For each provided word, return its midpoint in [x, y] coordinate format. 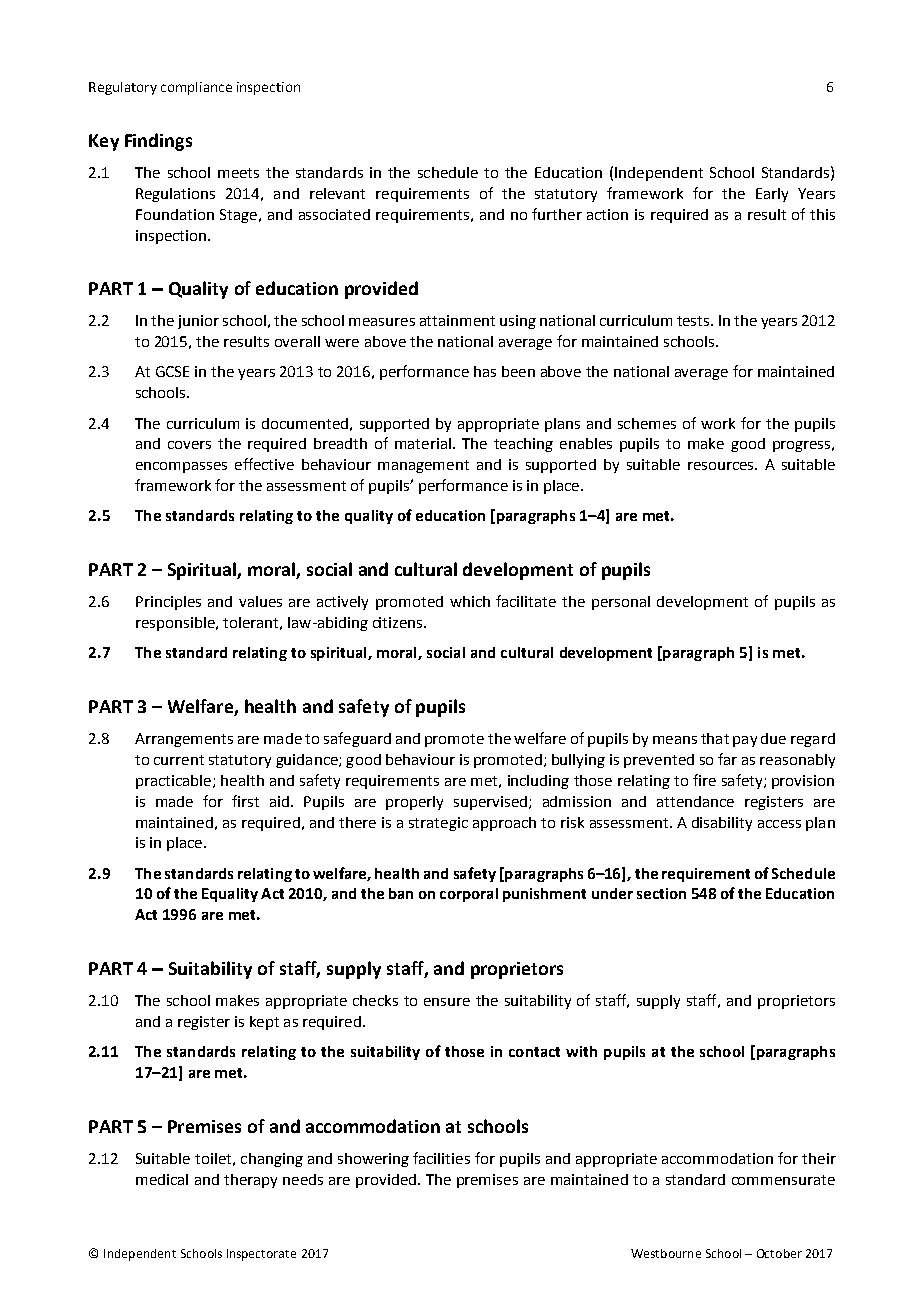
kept [264, 1023]
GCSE [172, 371]
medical [162, 1179]
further [557, 214]
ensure [447, 1002]
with [581, 1051]
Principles [168, 603]
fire [704, 780]
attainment [457, 320]
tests [694, 321]
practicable [173, 782]
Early [772, 195]
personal [621, 603]
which [470, 601]
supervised [490, 803]
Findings [158, 142]
